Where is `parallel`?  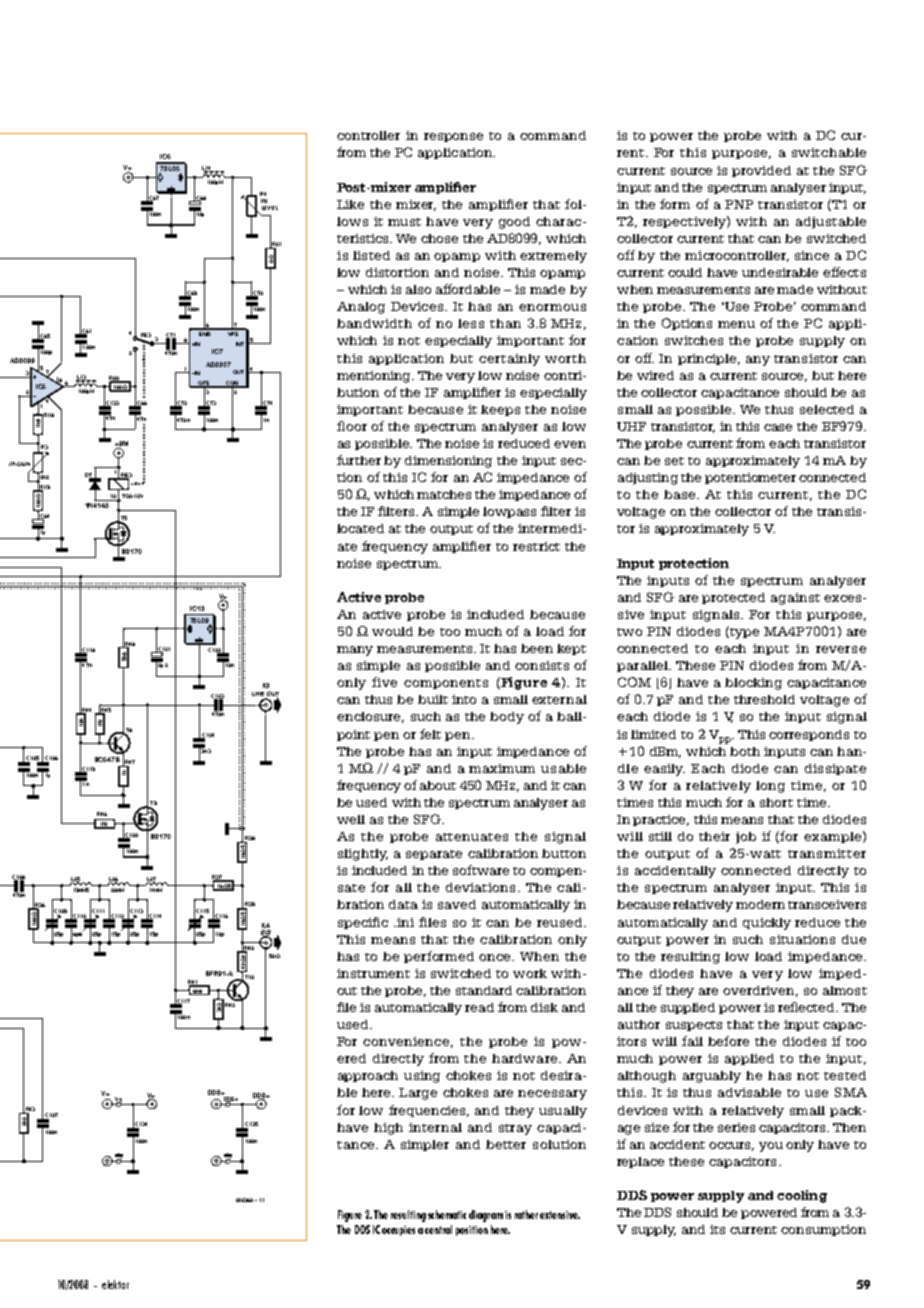 parallel is located at coordinates (643, 666).
